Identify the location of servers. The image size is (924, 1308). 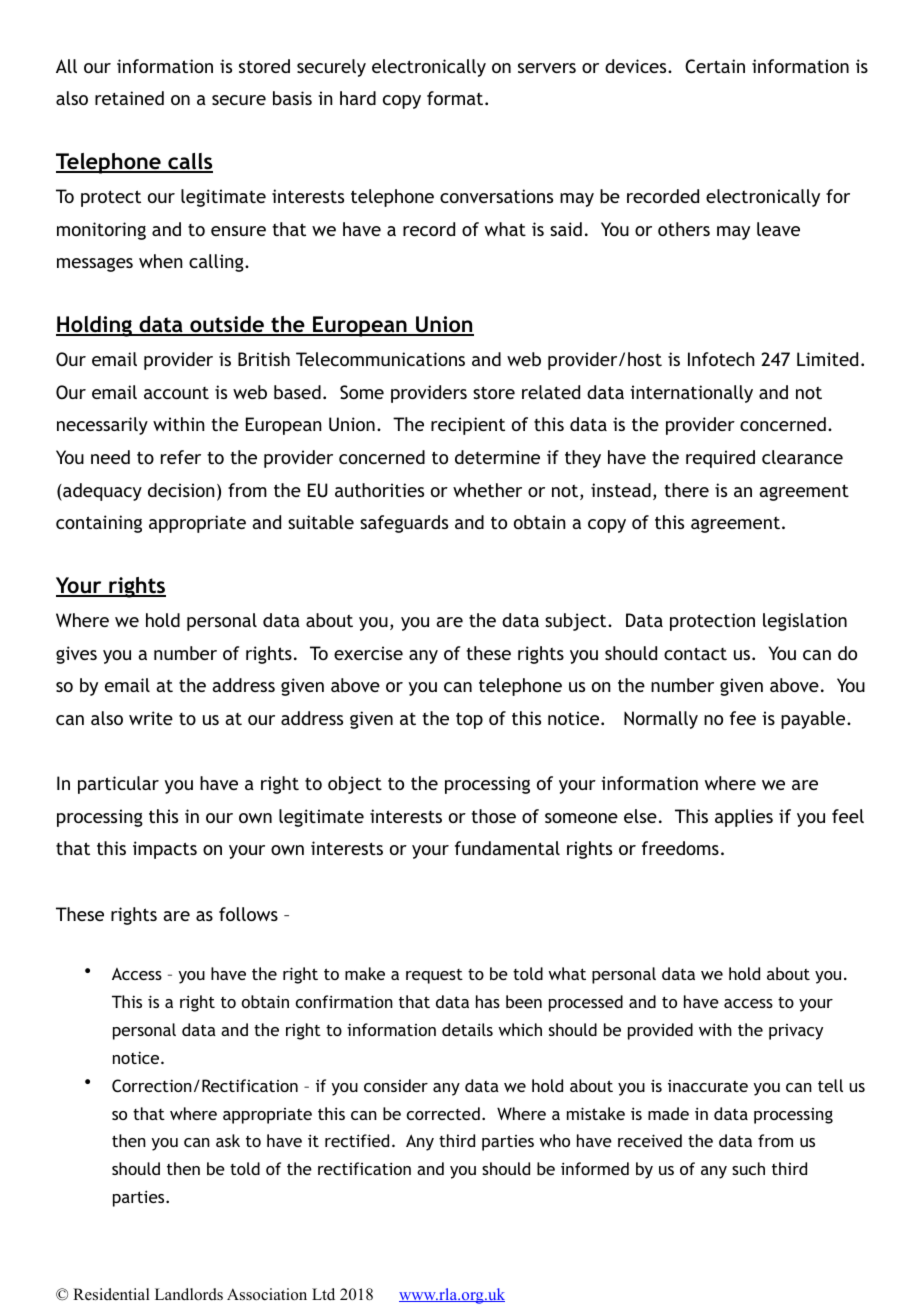
(547, 68).
